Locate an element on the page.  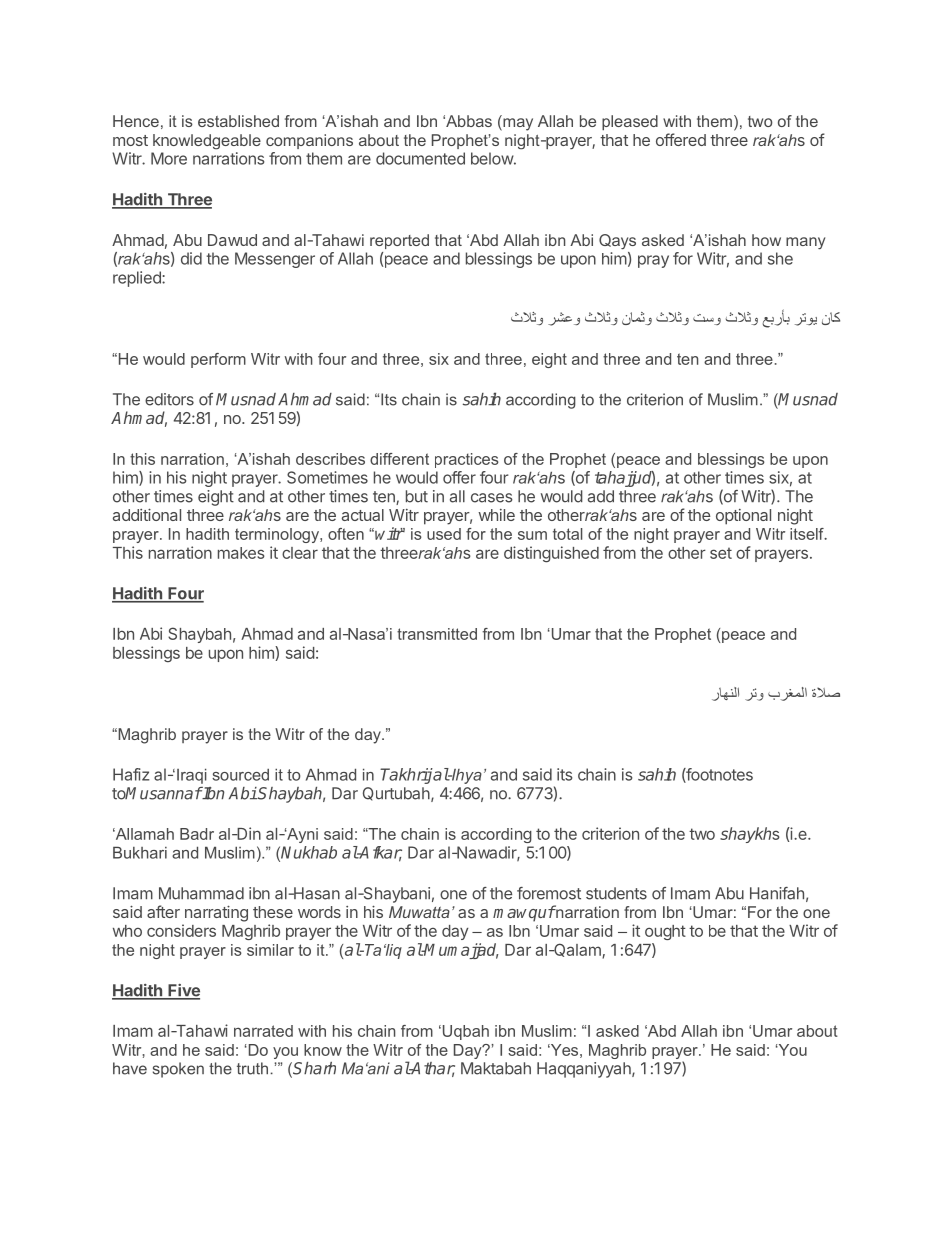
optional is located at coordinates (743, 517).
